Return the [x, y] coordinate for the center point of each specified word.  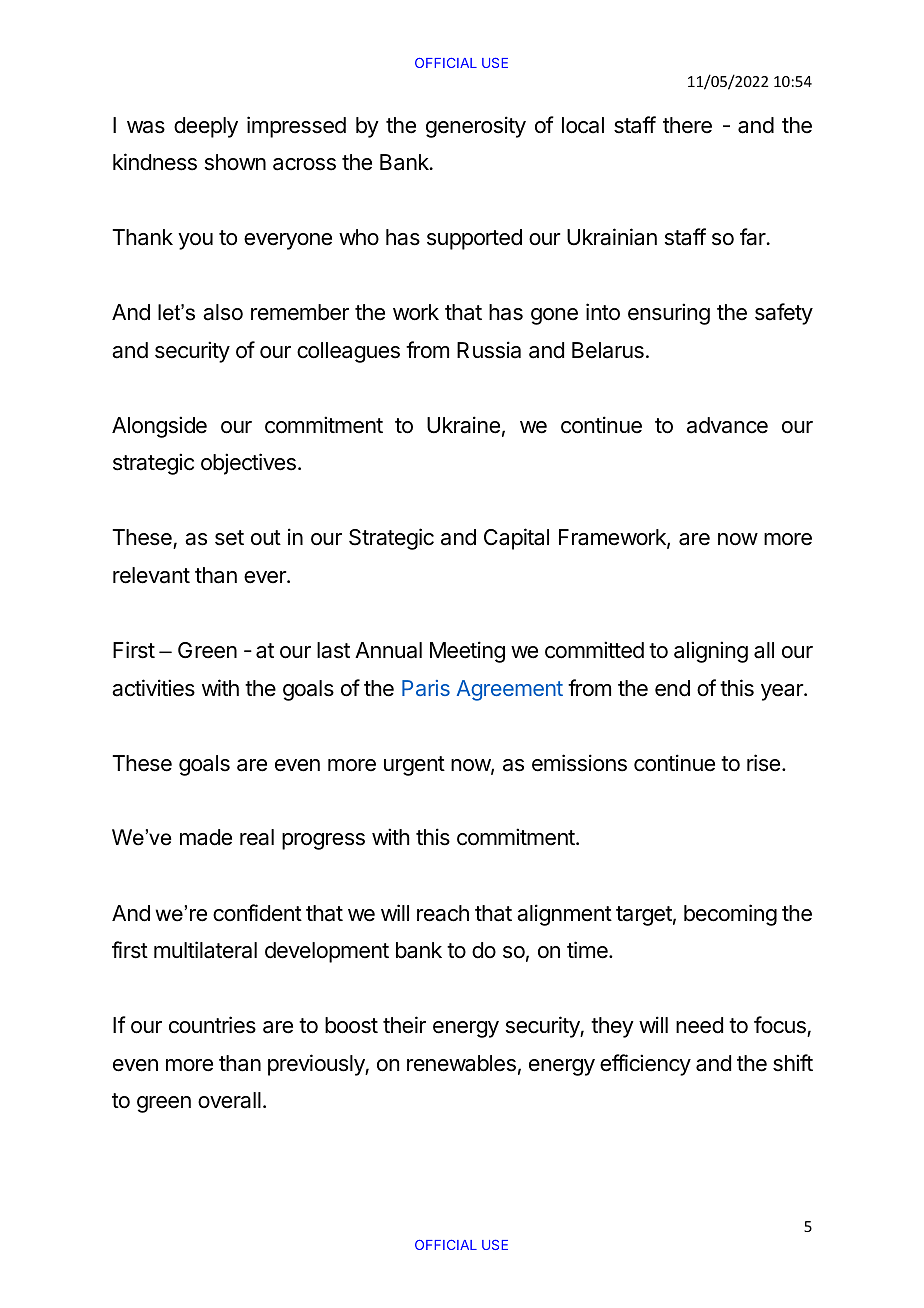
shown [235, 162]
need [699, 1025]
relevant [151, 575]
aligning [711, 652]
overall [229, 1100]
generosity [476, 127]
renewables [461, 1063]
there [687, 125]
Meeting [467, 652]
